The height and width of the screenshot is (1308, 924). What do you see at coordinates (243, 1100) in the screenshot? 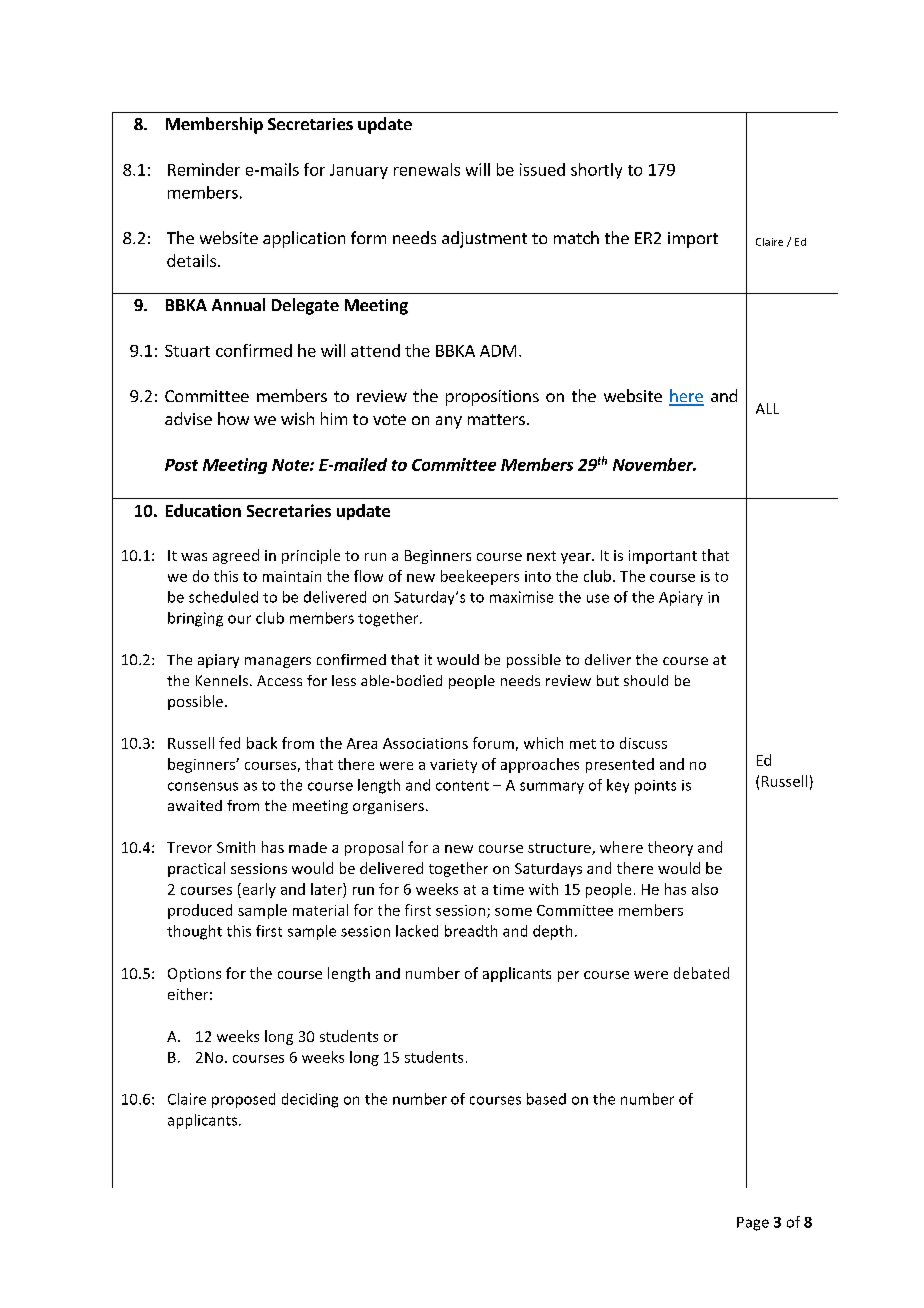
I see `proposed` at bounding box center [243, 1100].
